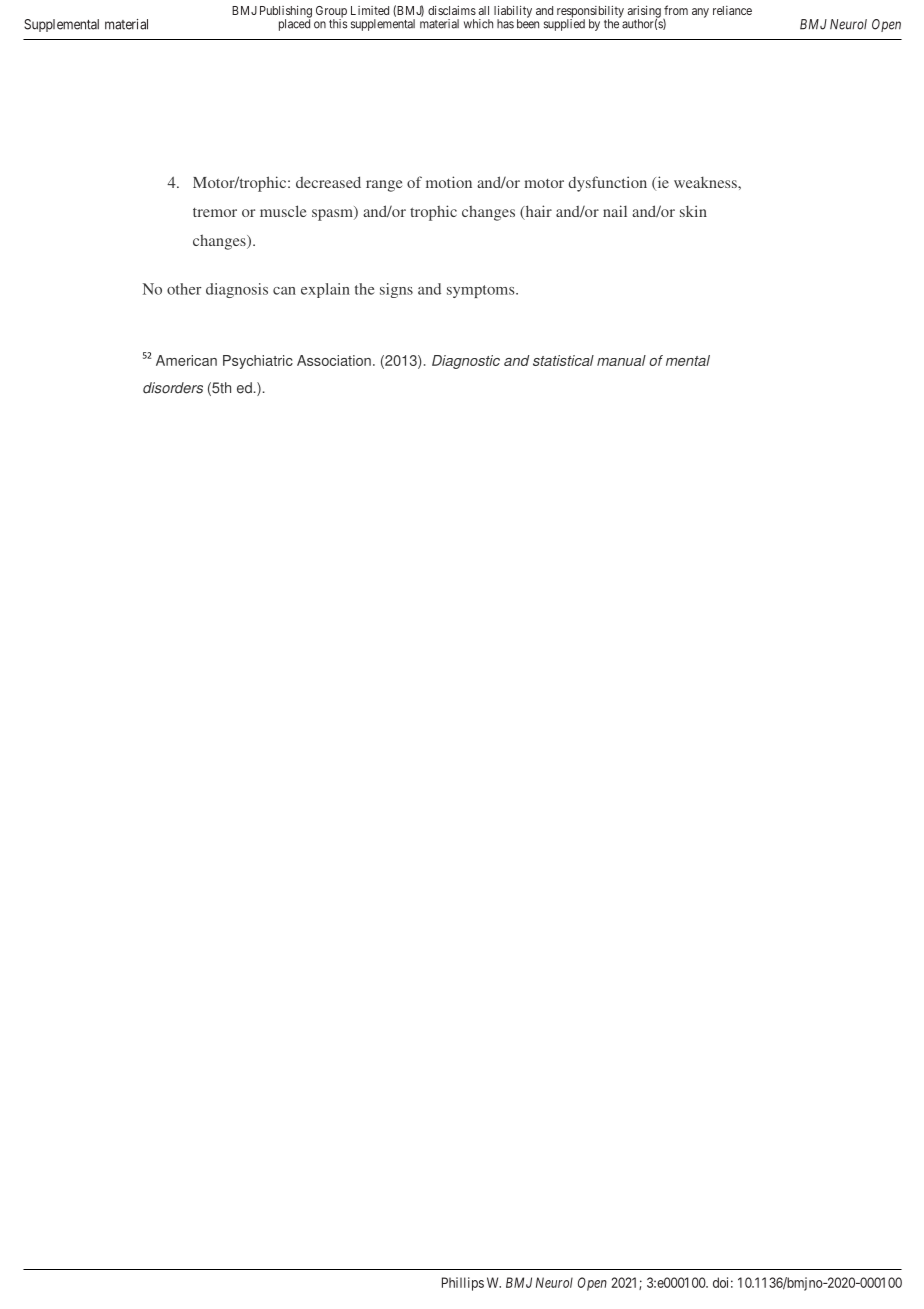 Image resolution: width=924 pixels, height=1309 pixels. Describe the element at coordinates (173, 388) in the page. I see `disorders` at that location.
